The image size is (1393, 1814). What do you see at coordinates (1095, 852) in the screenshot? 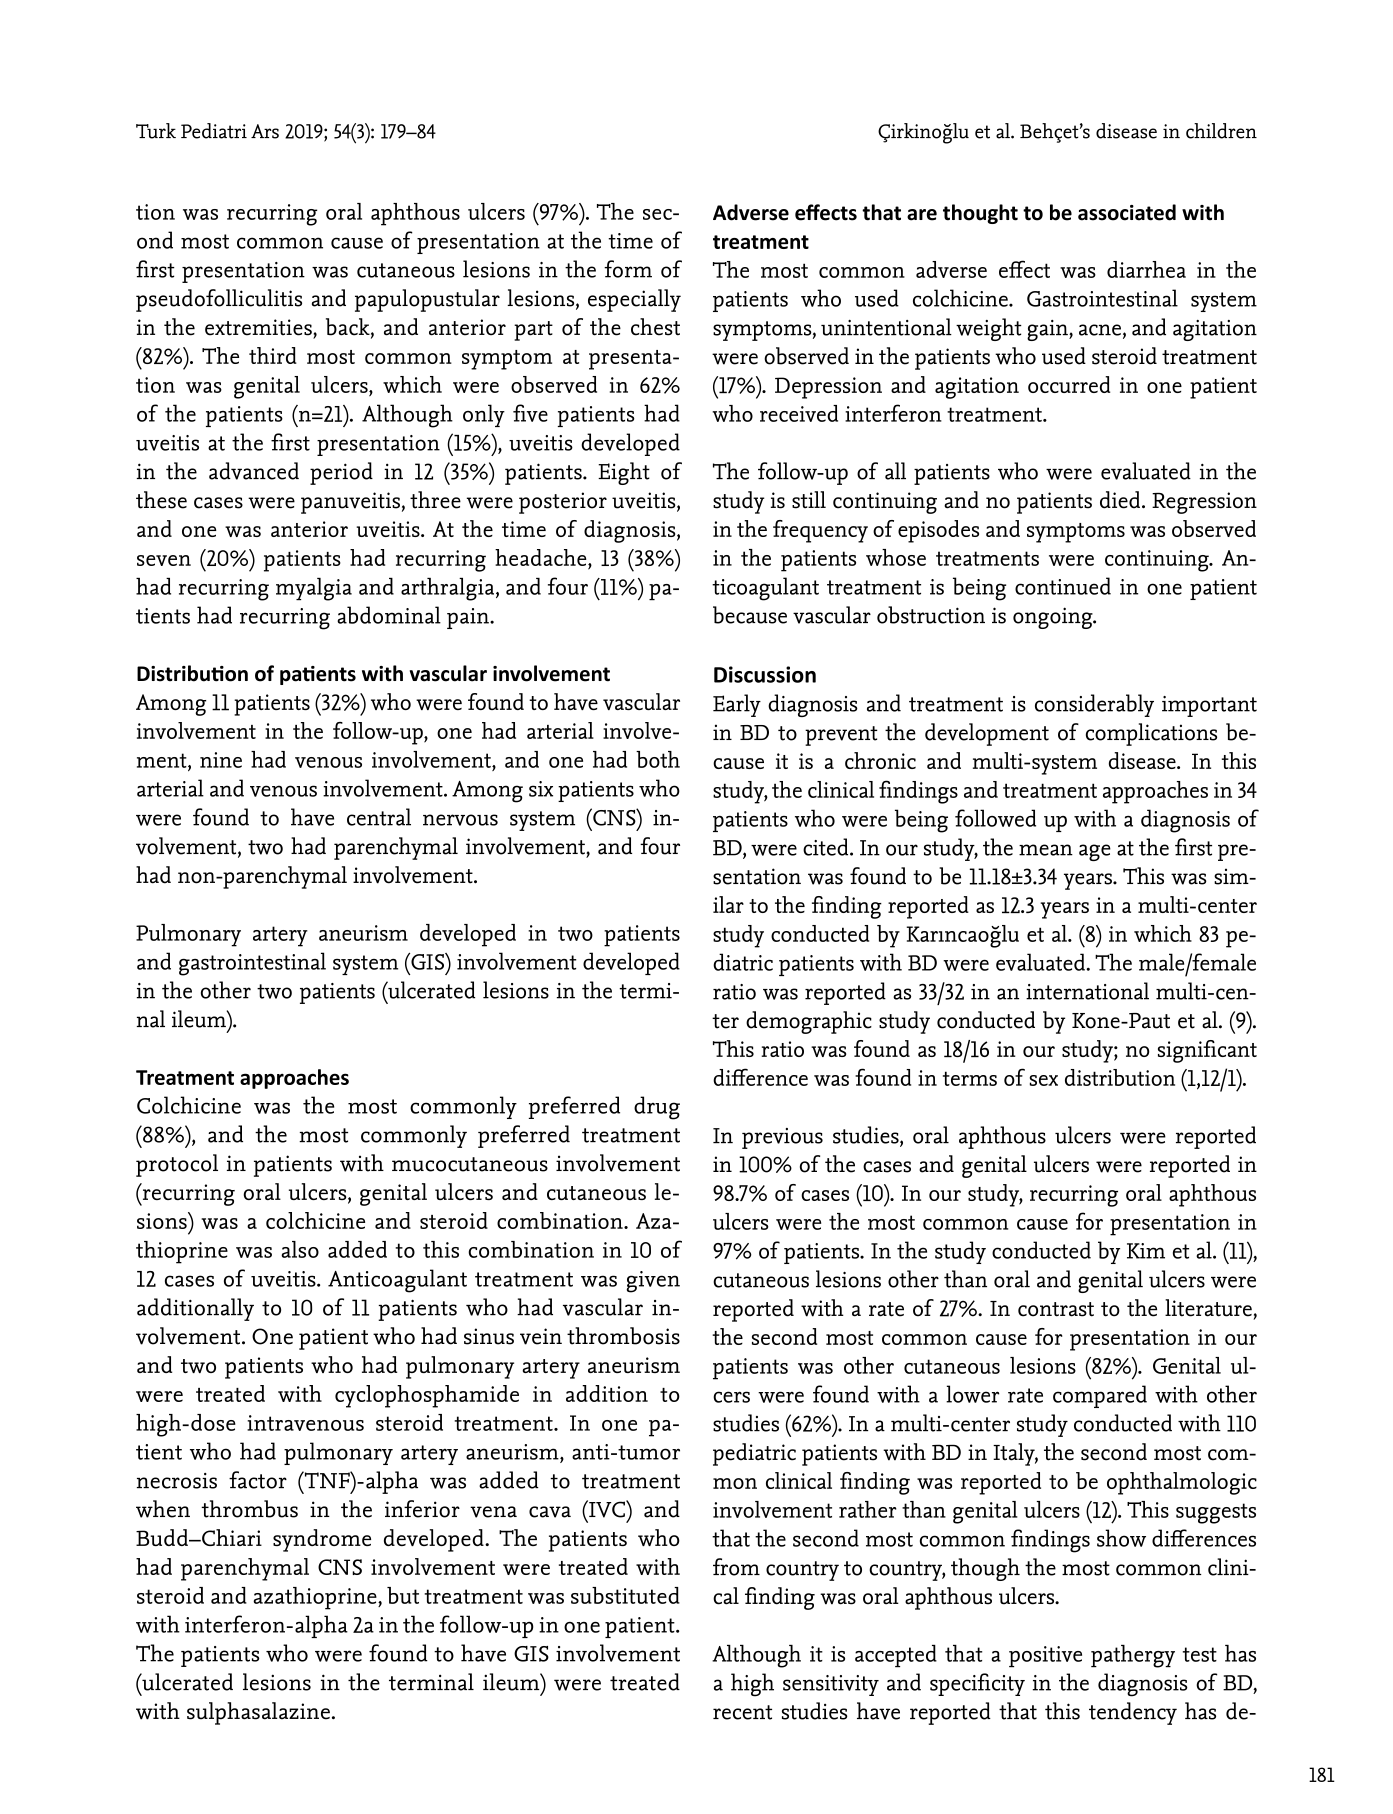
I see `age` at bounding box center [1095, 852].
